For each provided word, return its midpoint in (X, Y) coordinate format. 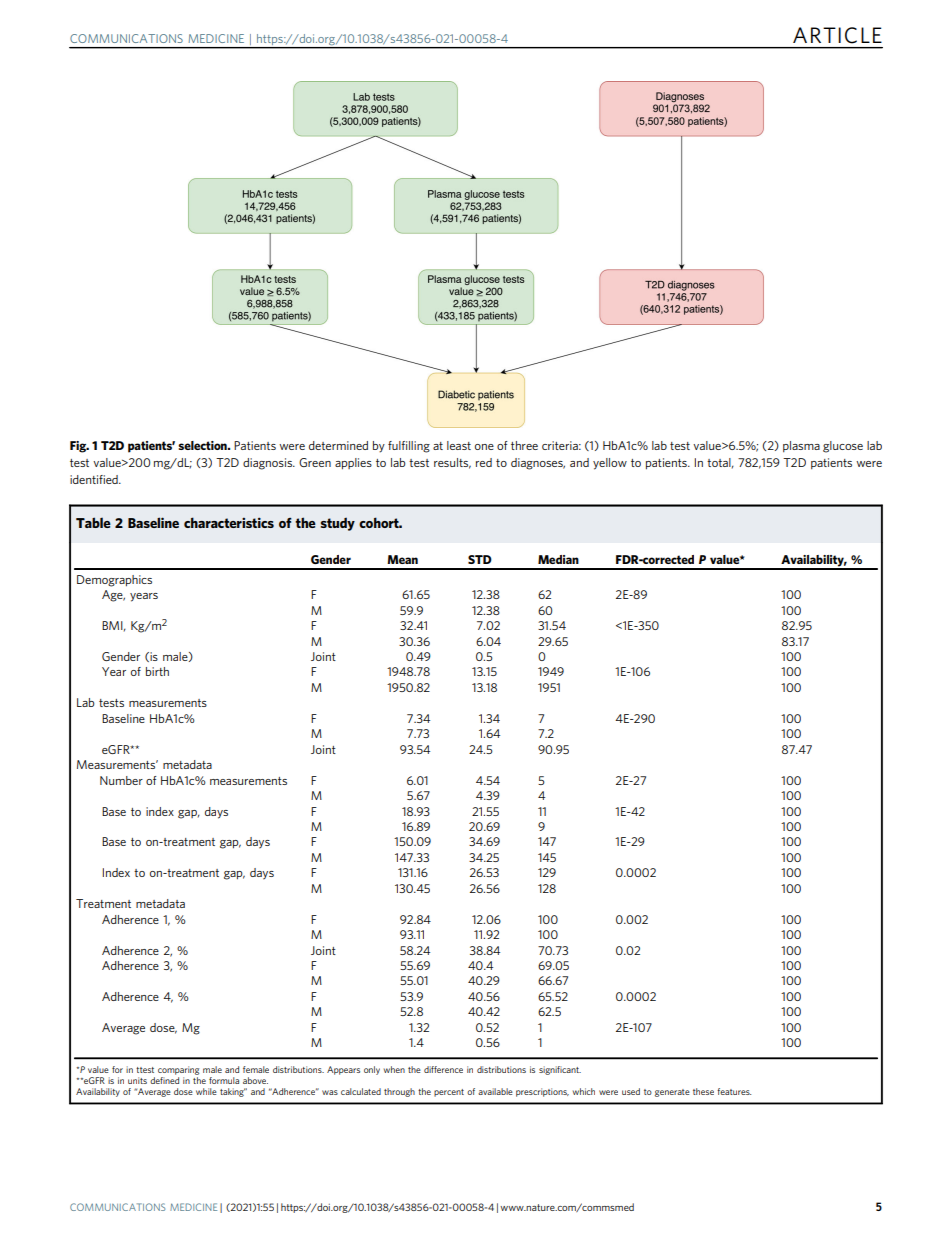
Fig (79, 447)
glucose (843, 447)
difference (443, 1069)
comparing (178, 1070)
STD (480, 559)
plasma (801, 446)
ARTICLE (837, 35)
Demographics (114, 581)
